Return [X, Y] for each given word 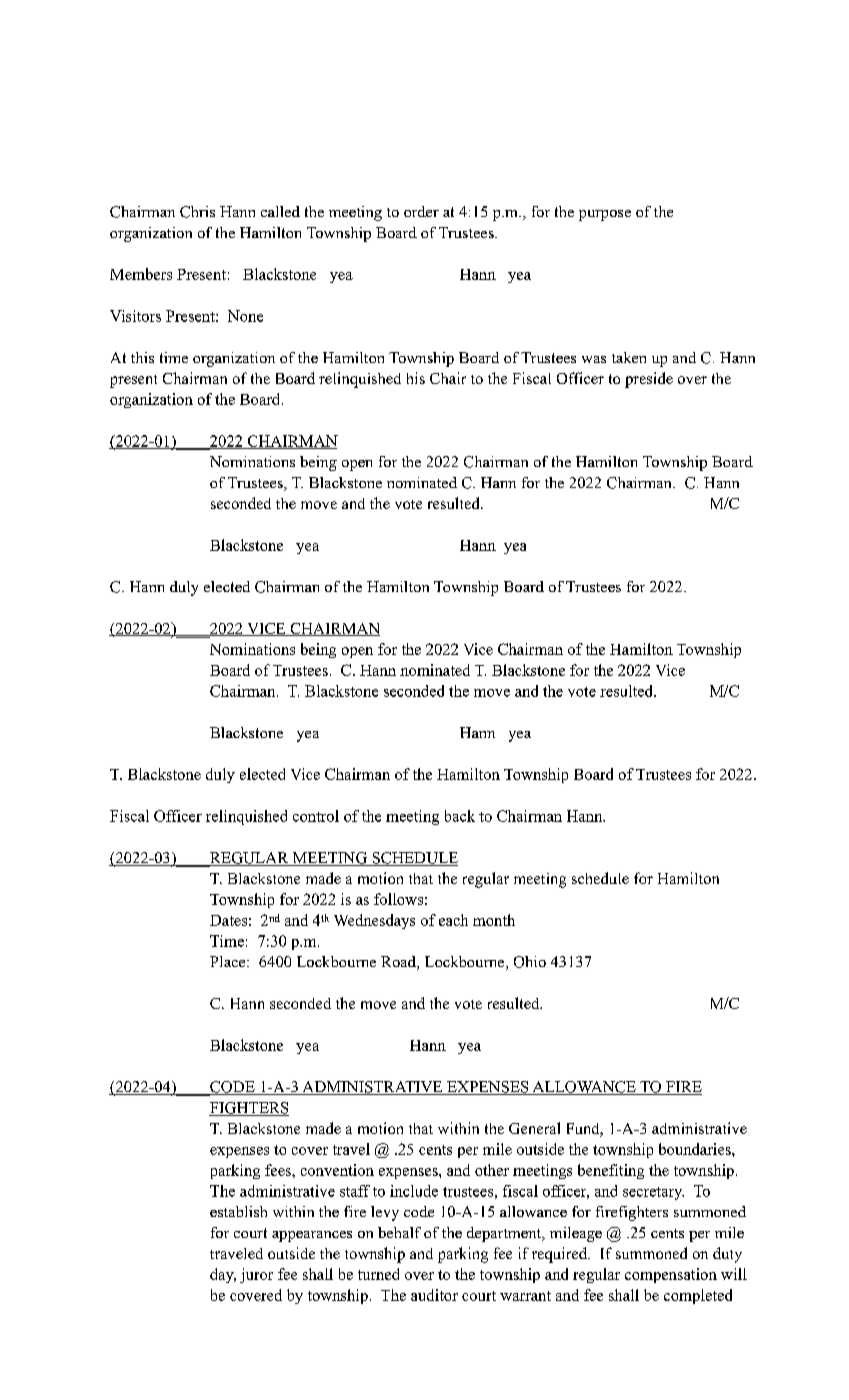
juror [256, 1275]
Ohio [530, 962]
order [421, 211]
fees [279, 1170]
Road [399, 963]
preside [649, 380]
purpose [605, 215]
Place [229, 961]
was [594, 359]
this [142, 357]
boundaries [696, 1149]
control [316, 816]
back [460, 816]
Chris [197, 212]
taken [629, 357]
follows [398, 899]
